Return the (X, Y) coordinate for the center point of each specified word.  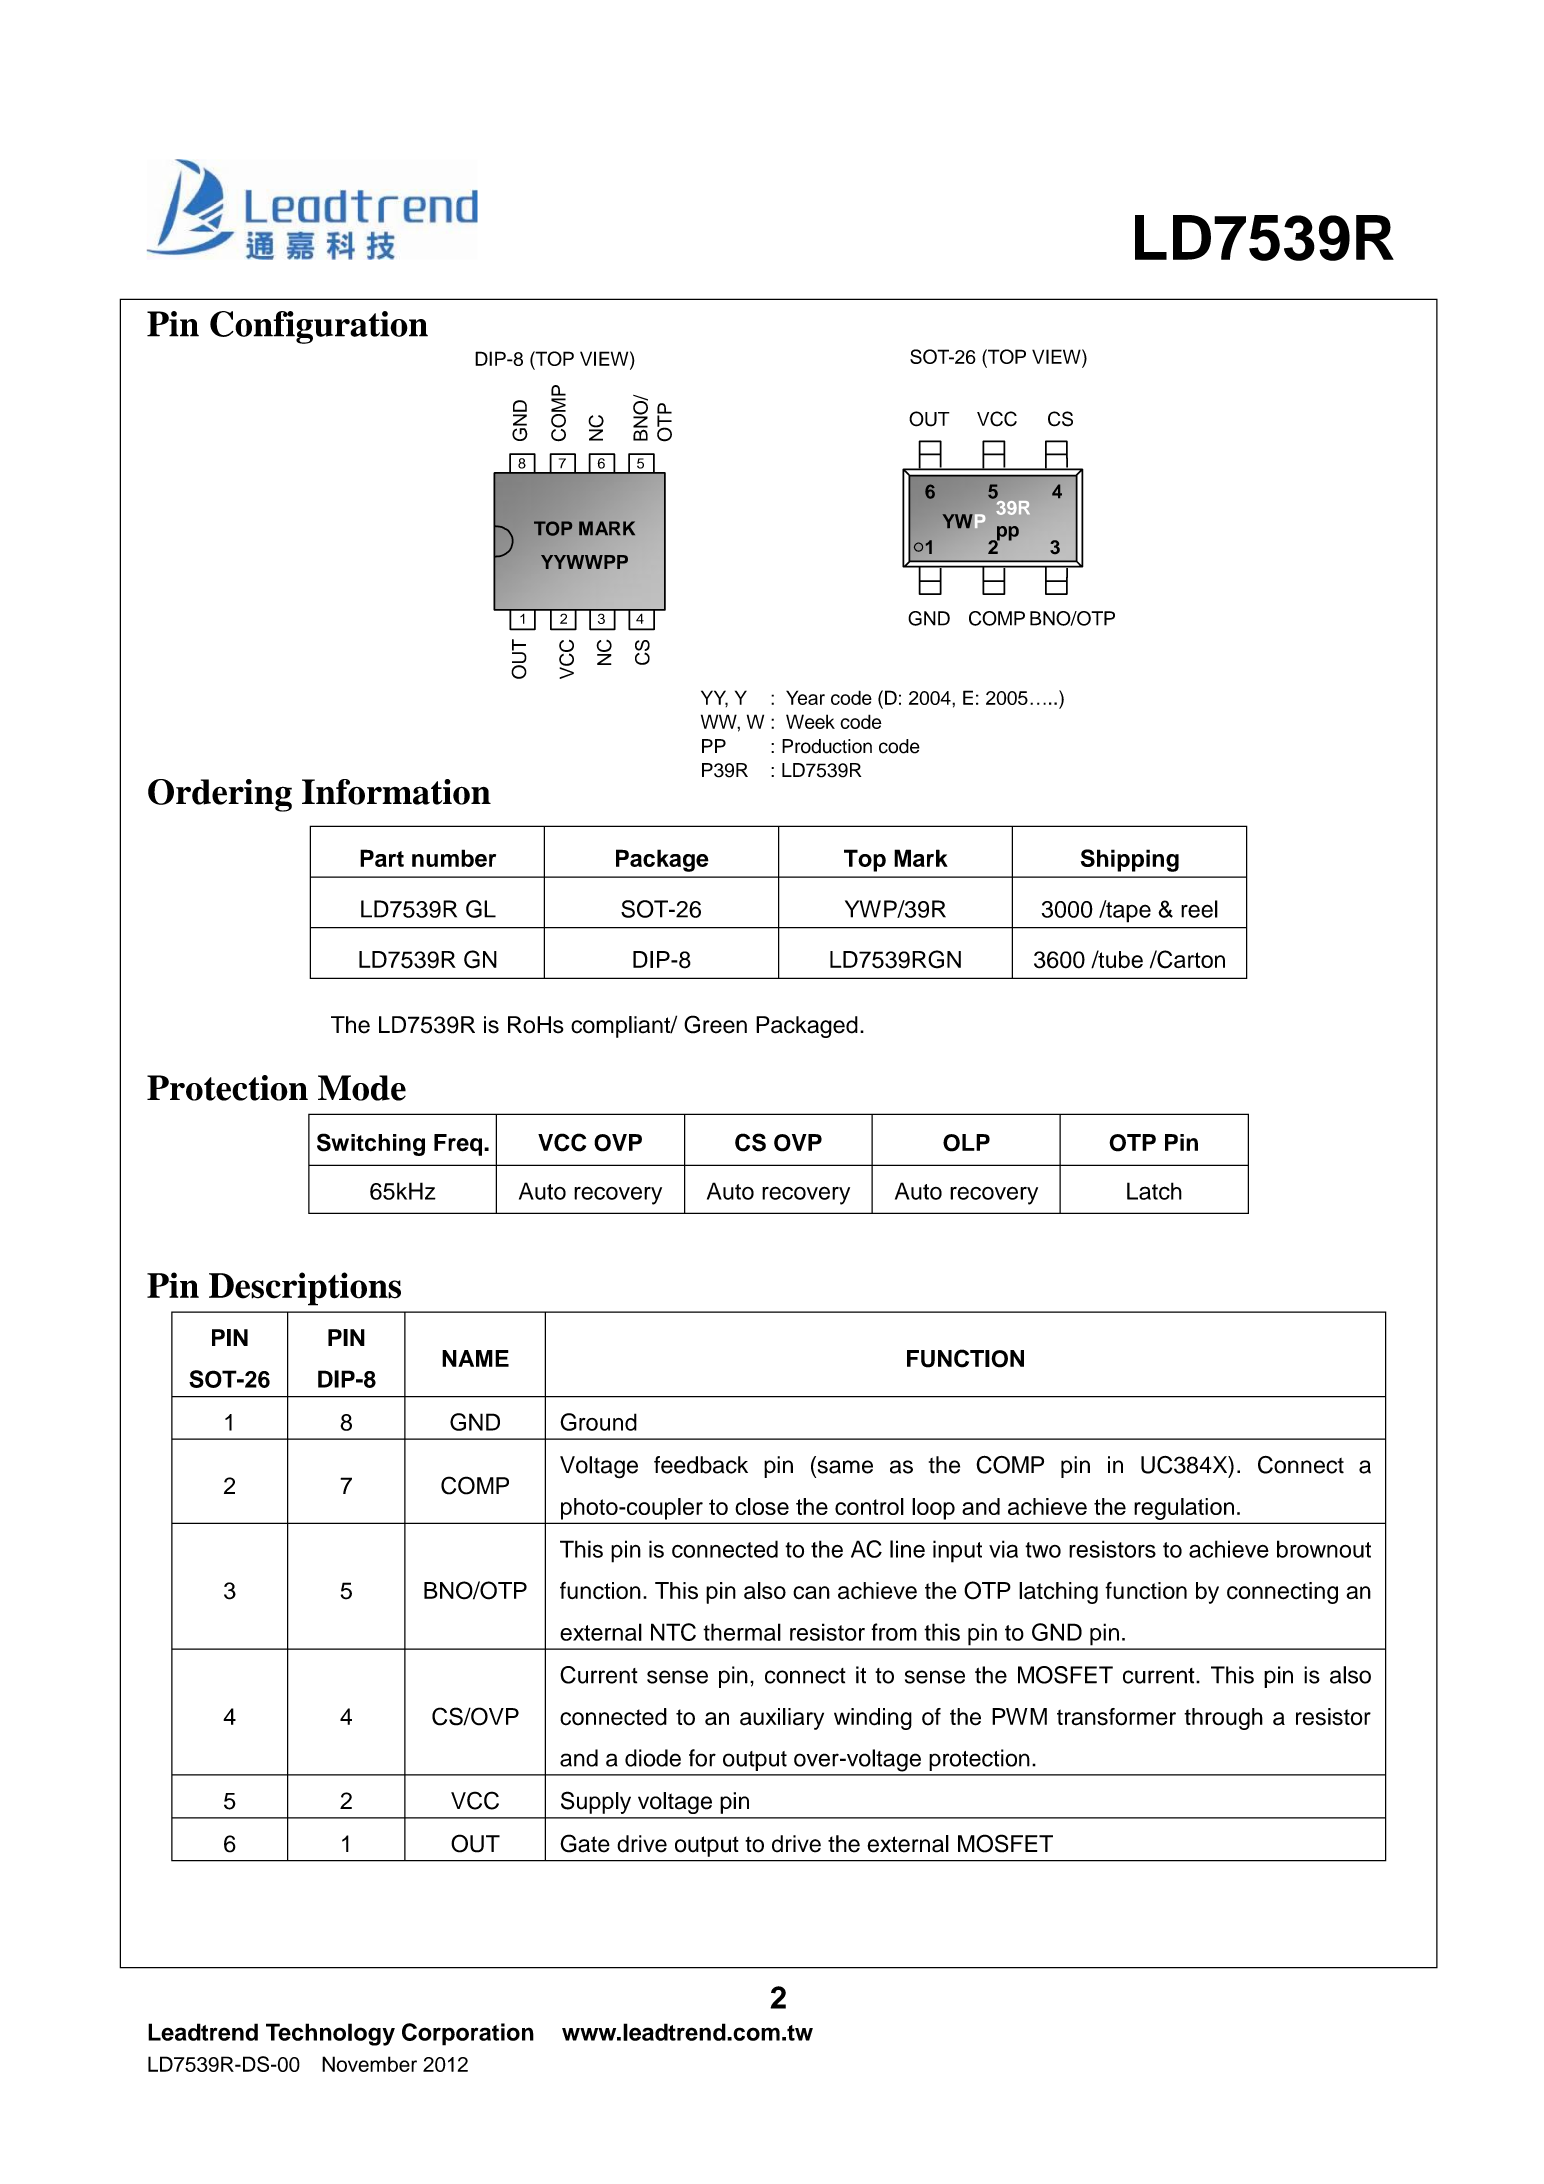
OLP (966, 1143)
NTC (673, 1632)
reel (1199, 909)
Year (805, 697)
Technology (330, 2034)
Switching (371, 1144)
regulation (1184, 1509)
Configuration (319, 327)
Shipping (1130, 860)
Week (810, 721)
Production (827, 746)
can (811, 1593)
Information (396, 792)
